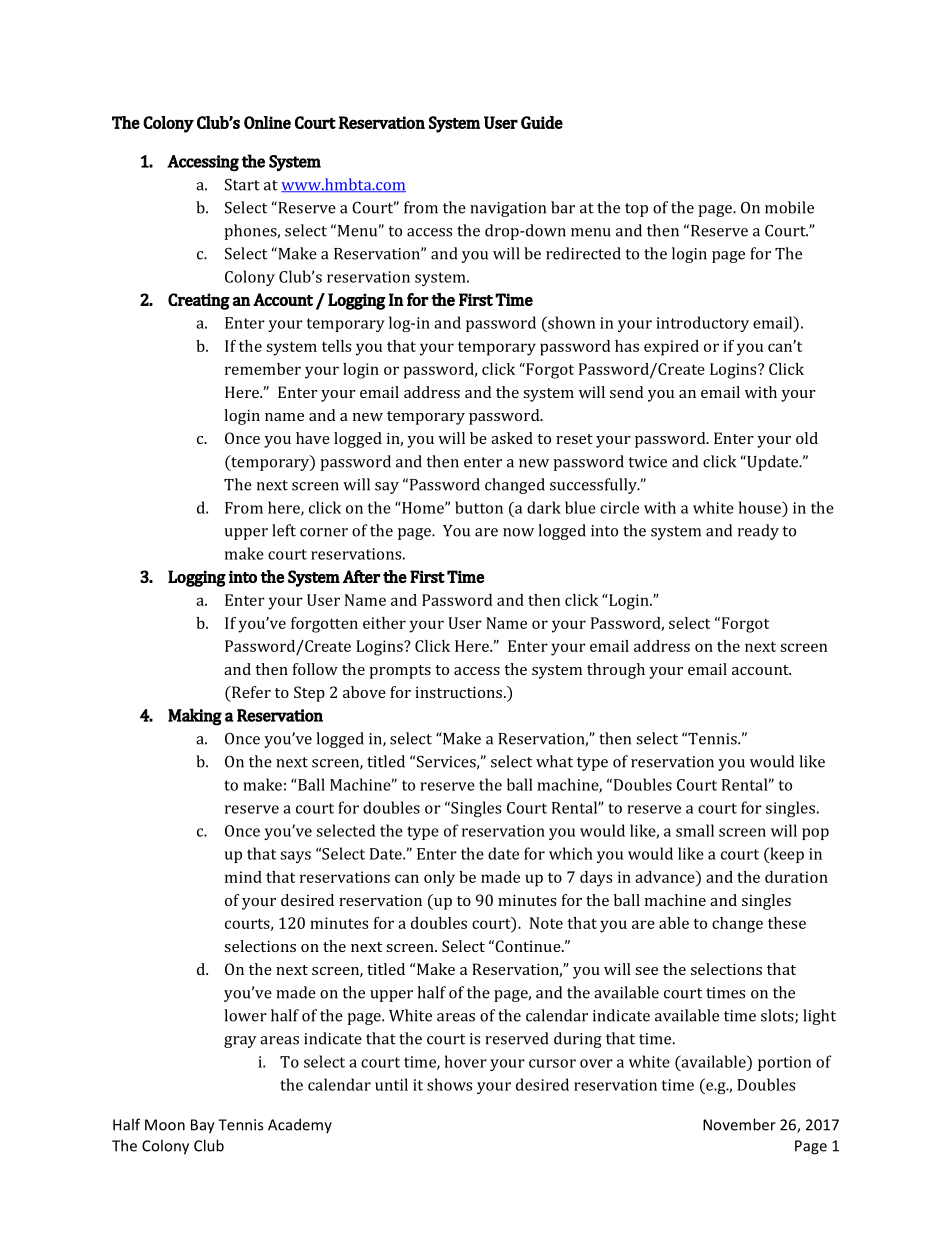 The width and height of the document is (952, 1233). I want to click on house, so click(761, 507).
